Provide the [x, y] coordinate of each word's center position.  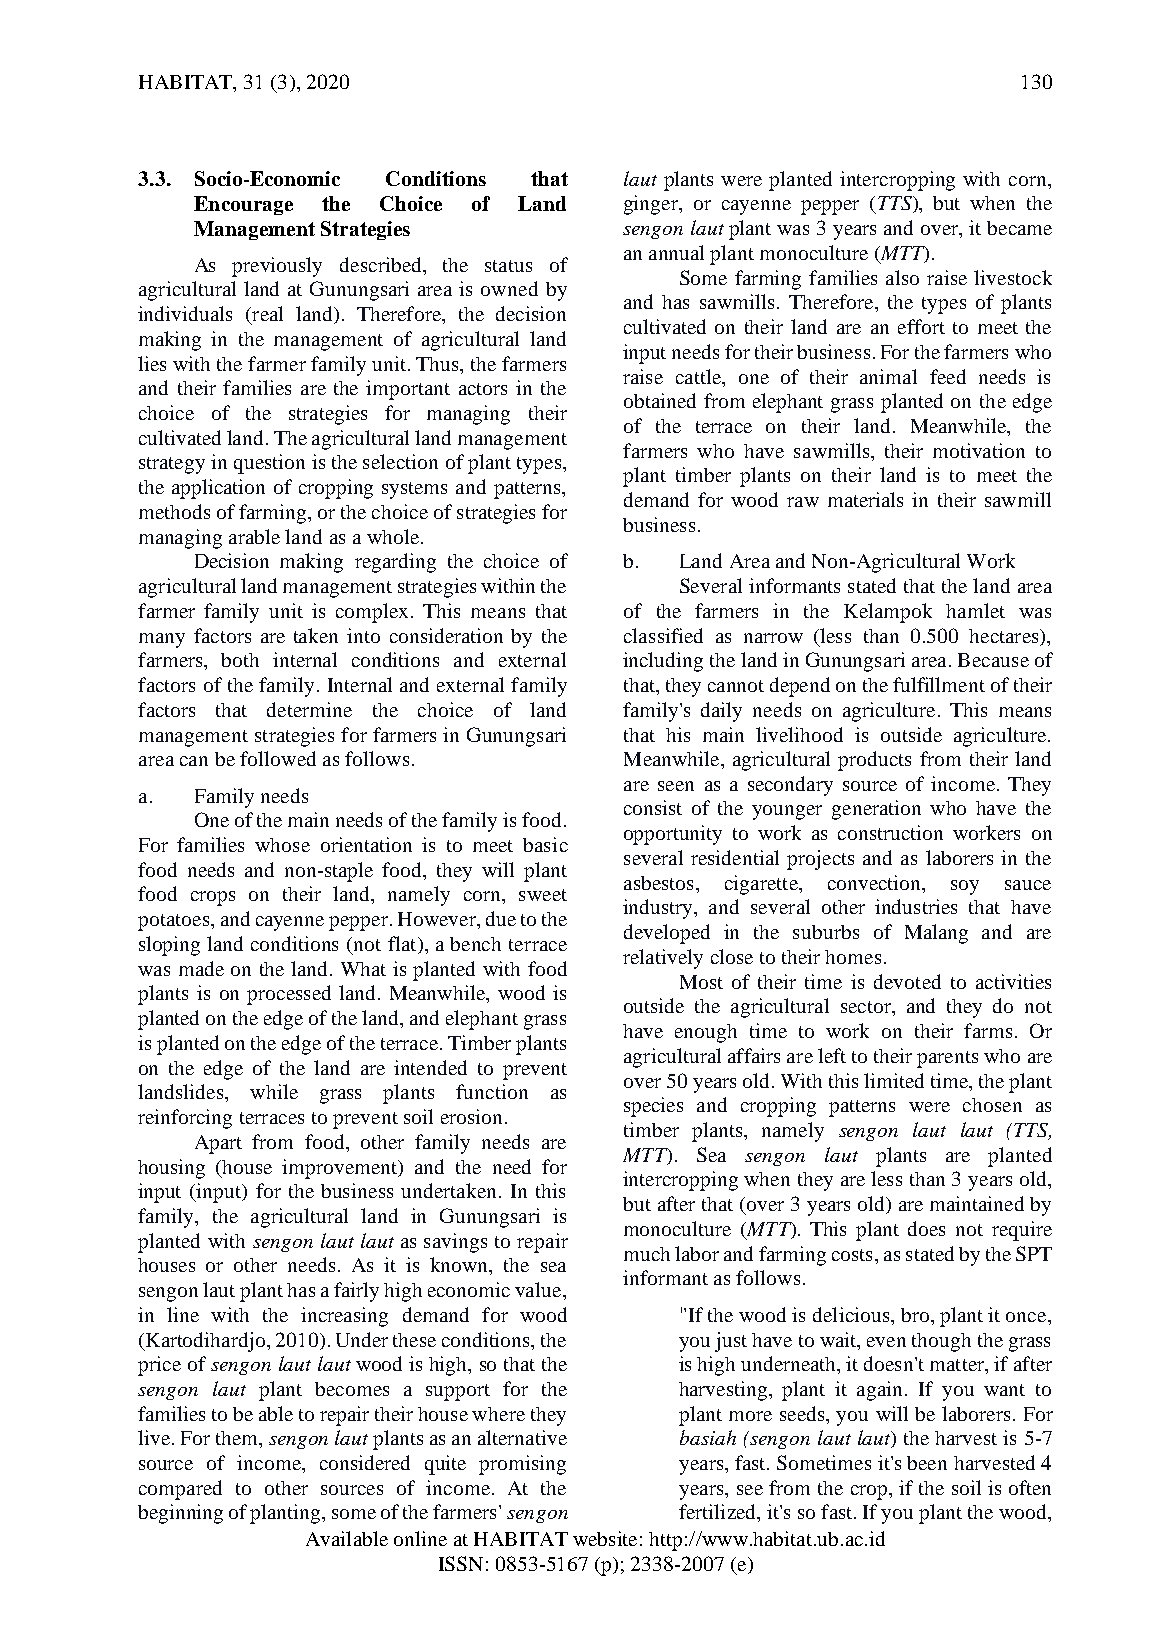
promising [522, 1465]
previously [277, 267]
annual [676, 252]
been [927, 1463]
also [902, 277]
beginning [180, 1514]
